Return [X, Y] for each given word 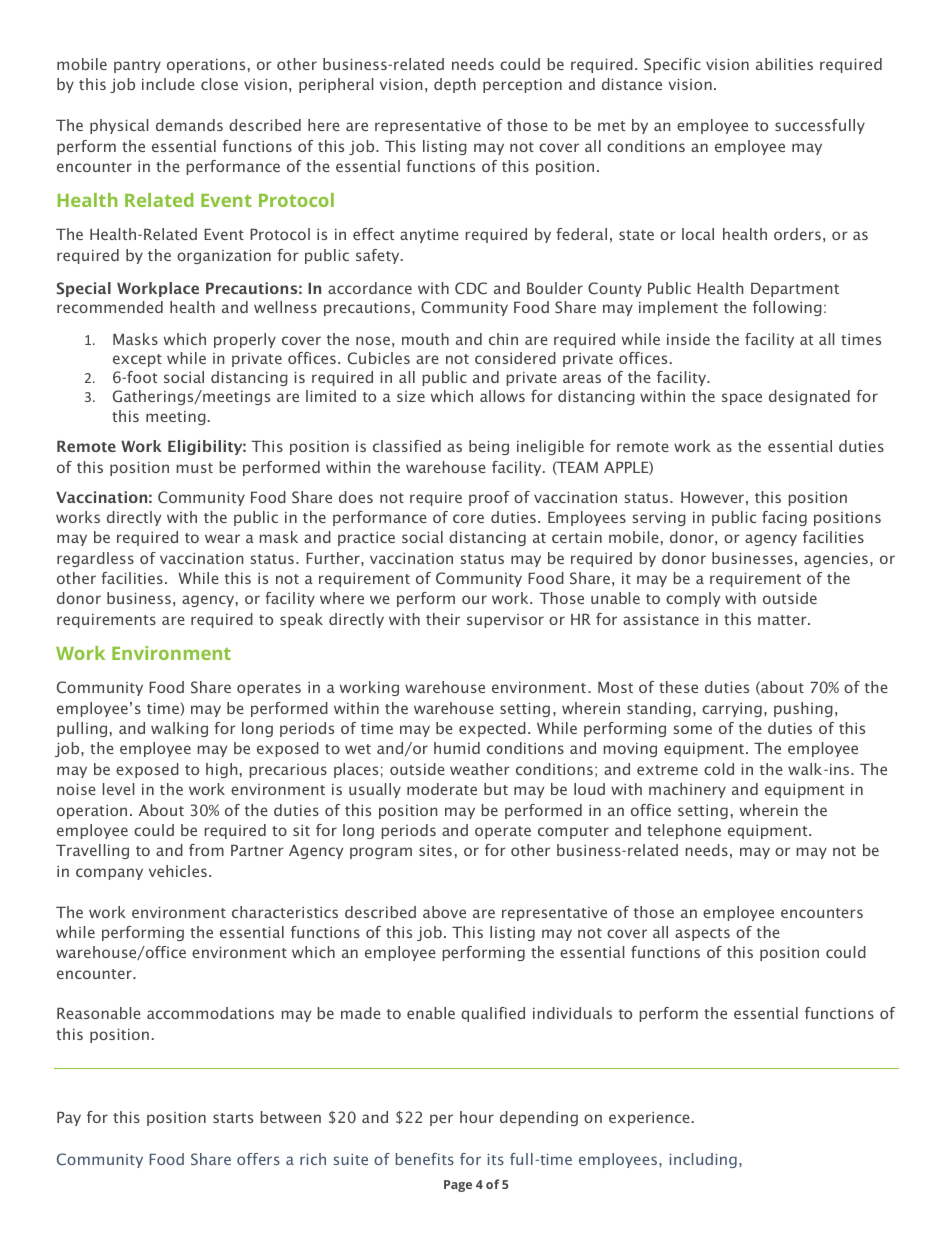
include [168, 84]
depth [455, 85]
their [443, 619]
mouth [425, 339]
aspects [702, 934]
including [703, 1160]
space [742, 399]
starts [233, 1118]
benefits [425, 1159]
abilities [784, 64]
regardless [95, 559]
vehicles [178, 871]
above [444, 912]
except [137, 360]
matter [783, 620]
